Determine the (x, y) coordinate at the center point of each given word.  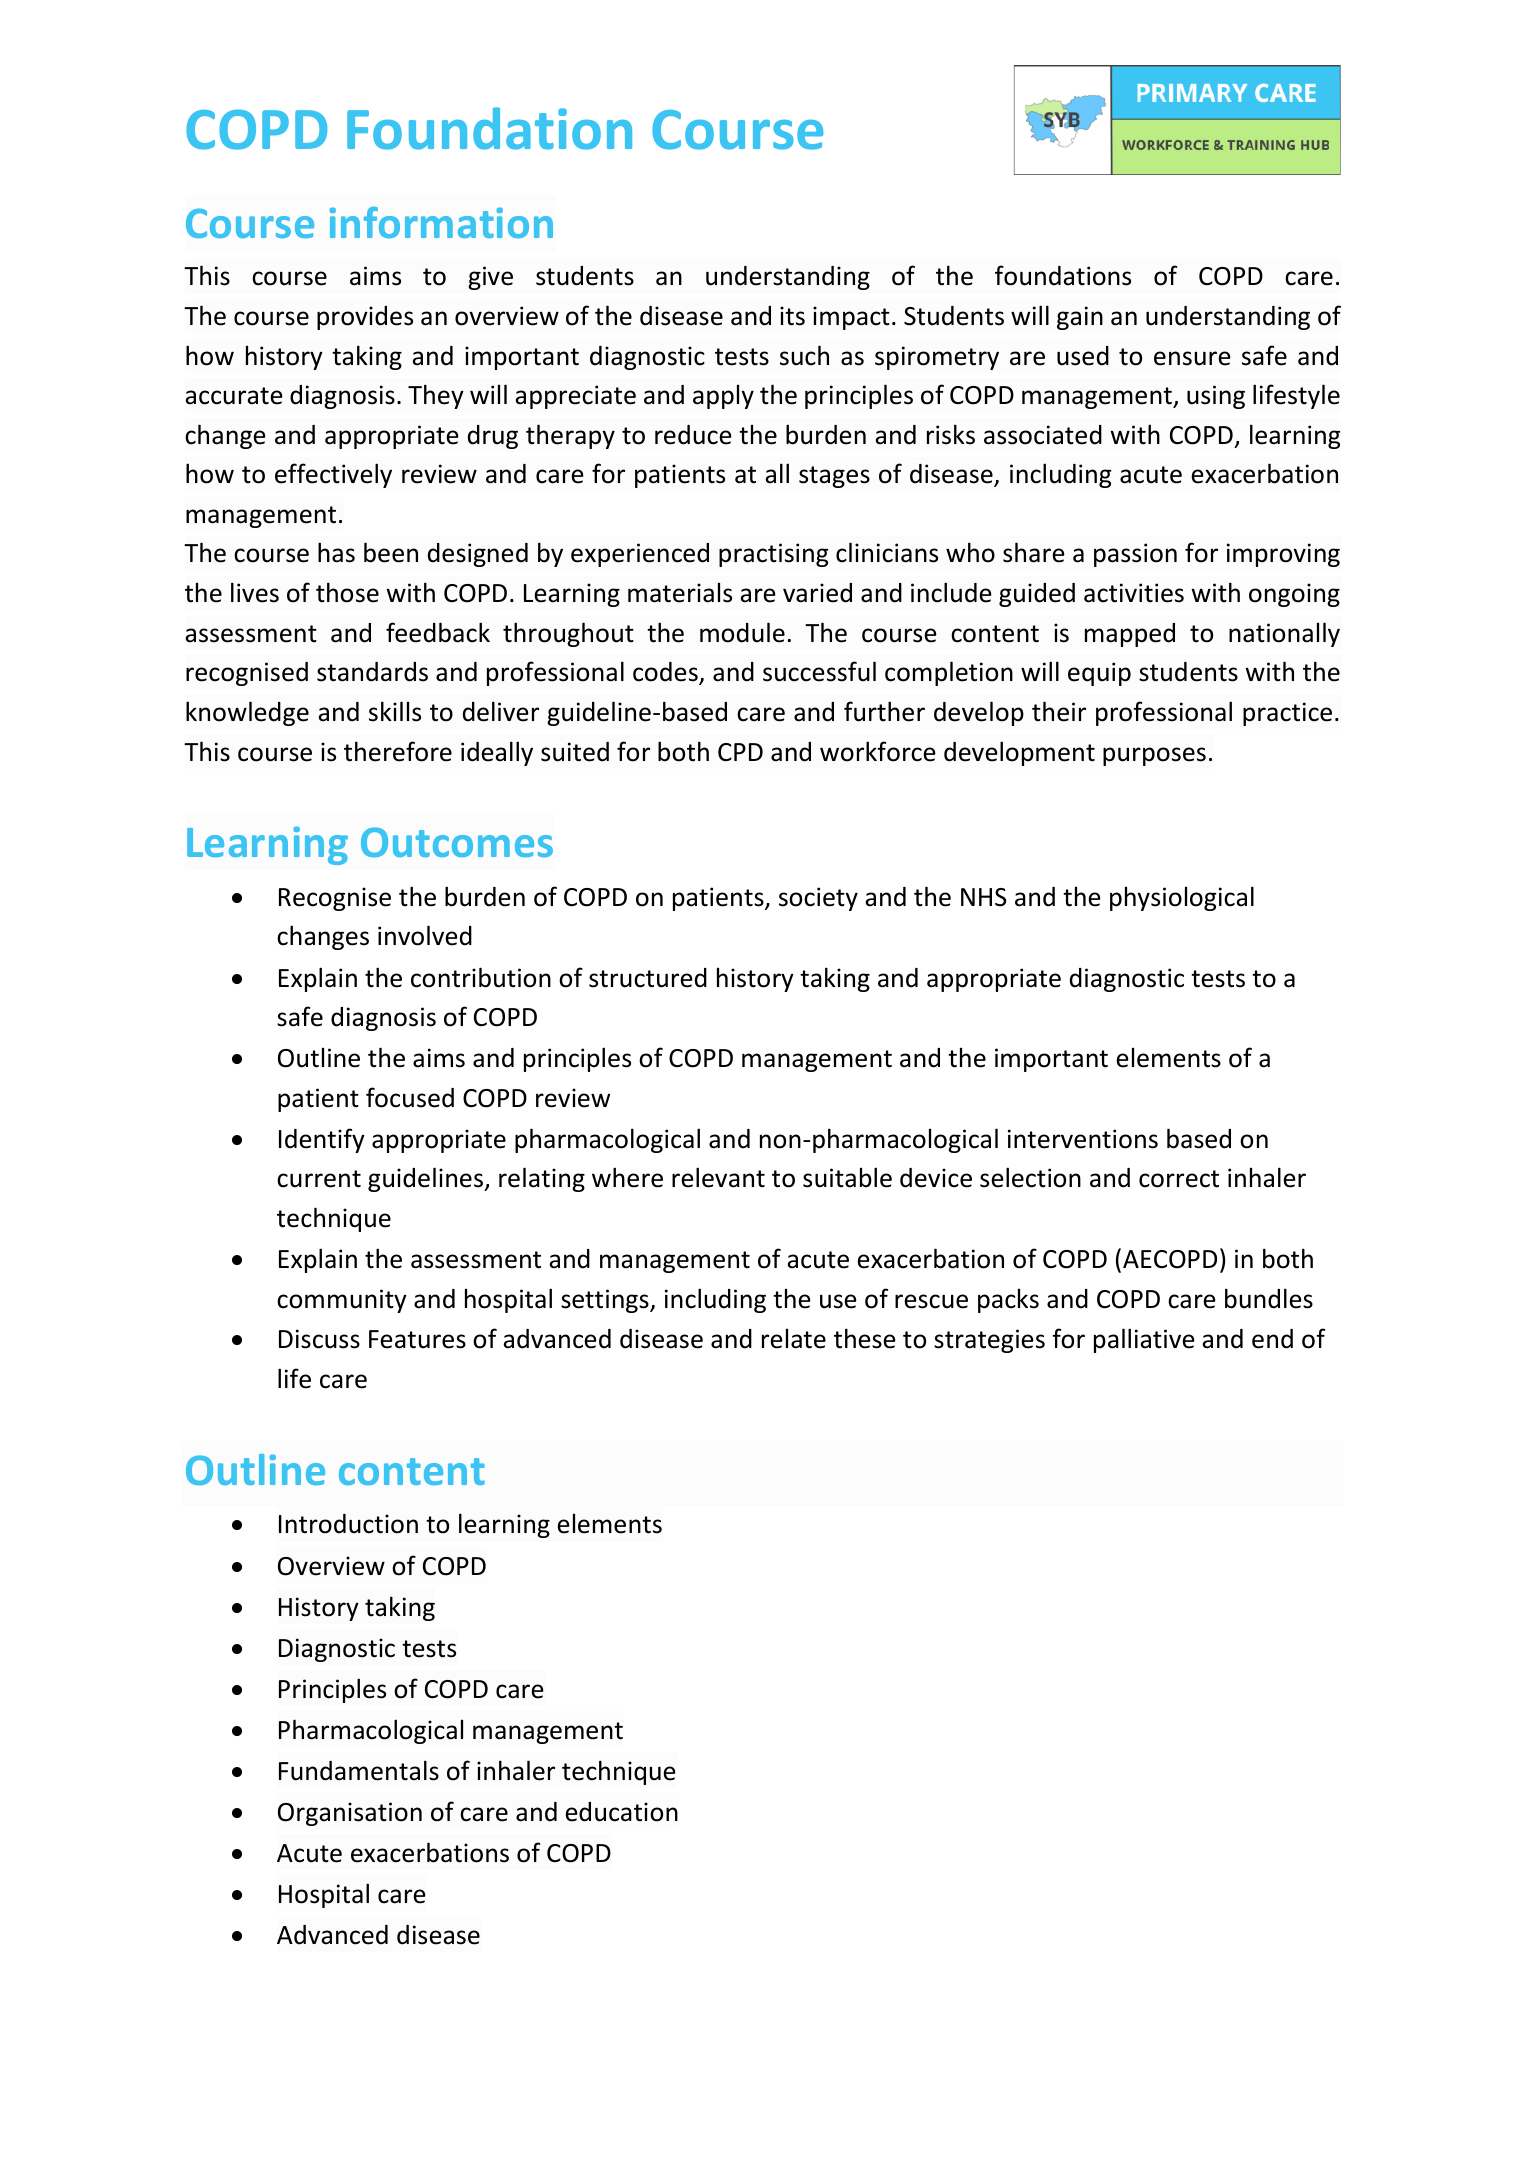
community (342, 1301)
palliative (1144, 1340)
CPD (740, 752)
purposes (1154, 756)
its (792, 316)
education (621, 1812)
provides (365, 318)
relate (794, 1339)
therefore (398, 751)
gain (1080, 318)
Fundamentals (359, 1770)
